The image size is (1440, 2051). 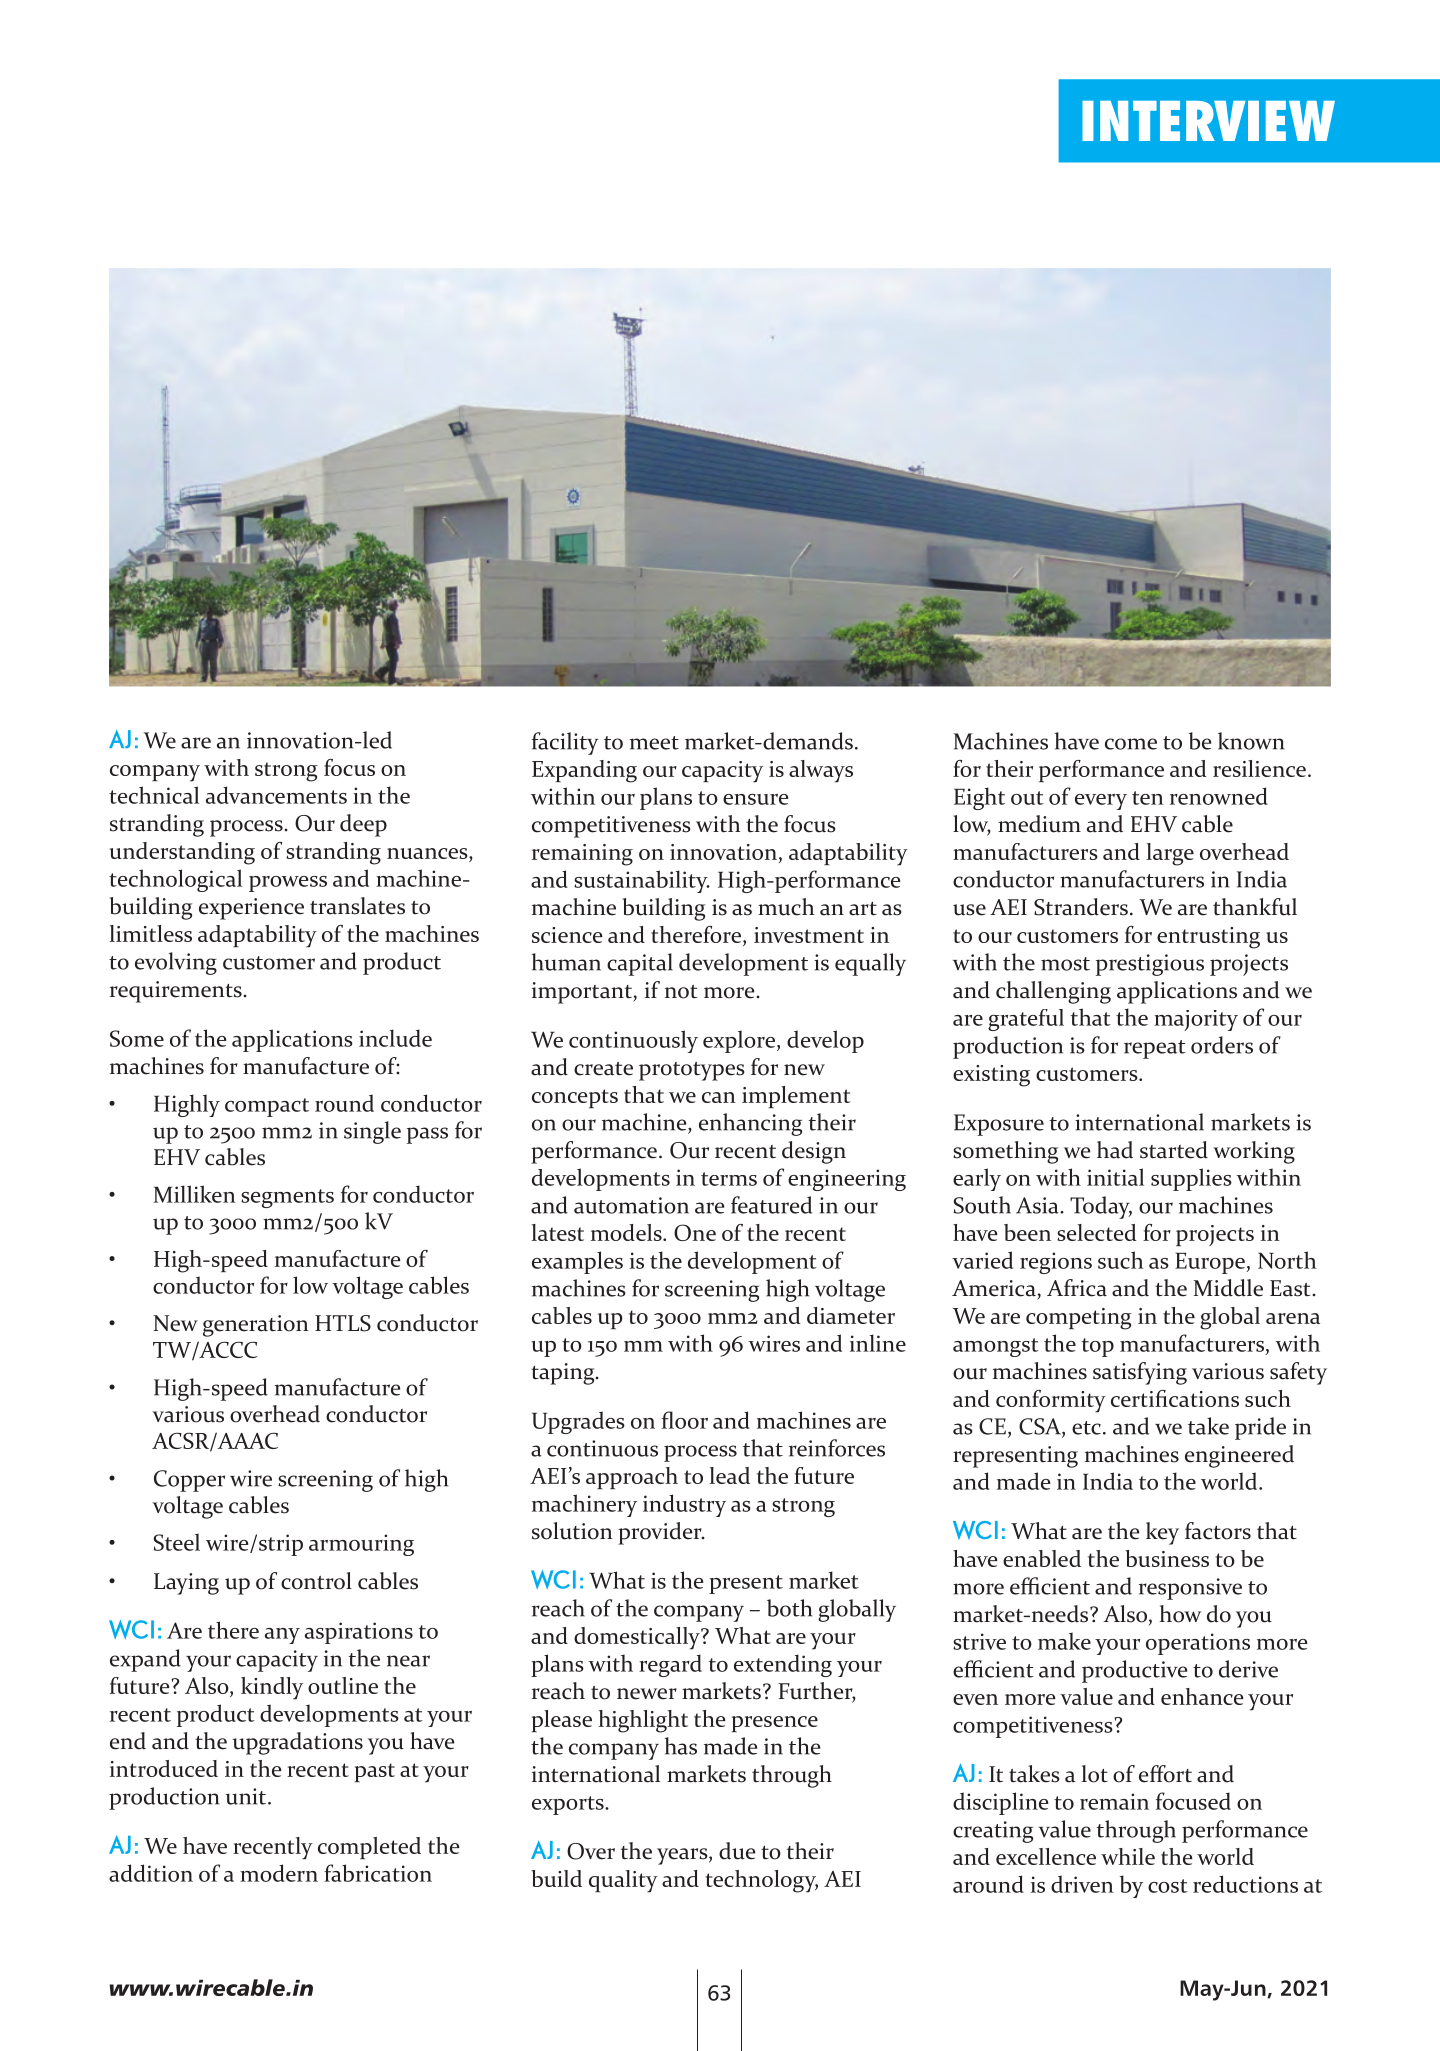 What do you see at coordinates (276, 795) in the screenshot?
I see `advancements` at bounding box center [276, 795].
